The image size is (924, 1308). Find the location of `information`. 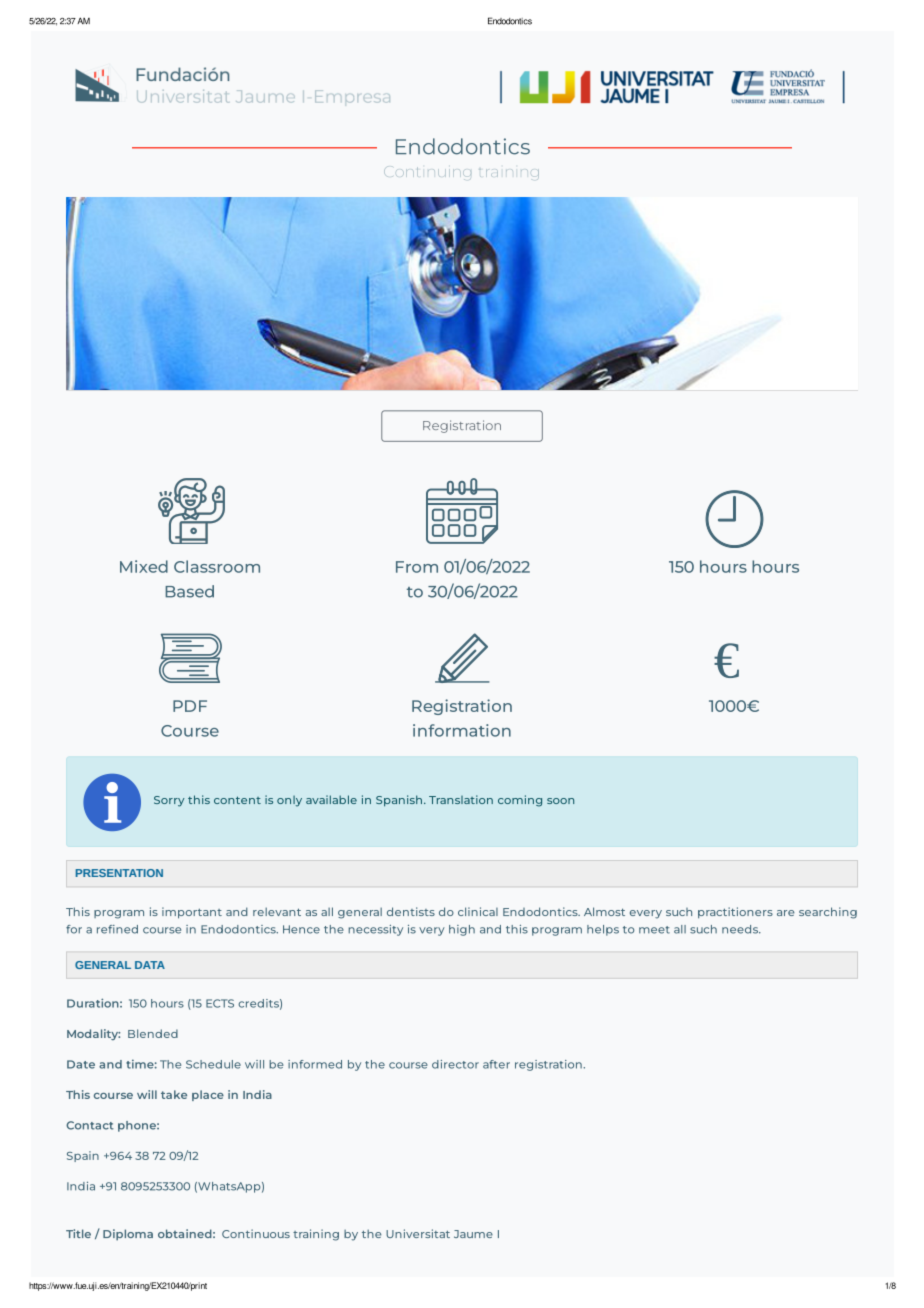

information is located at coordinates (462, 730).
